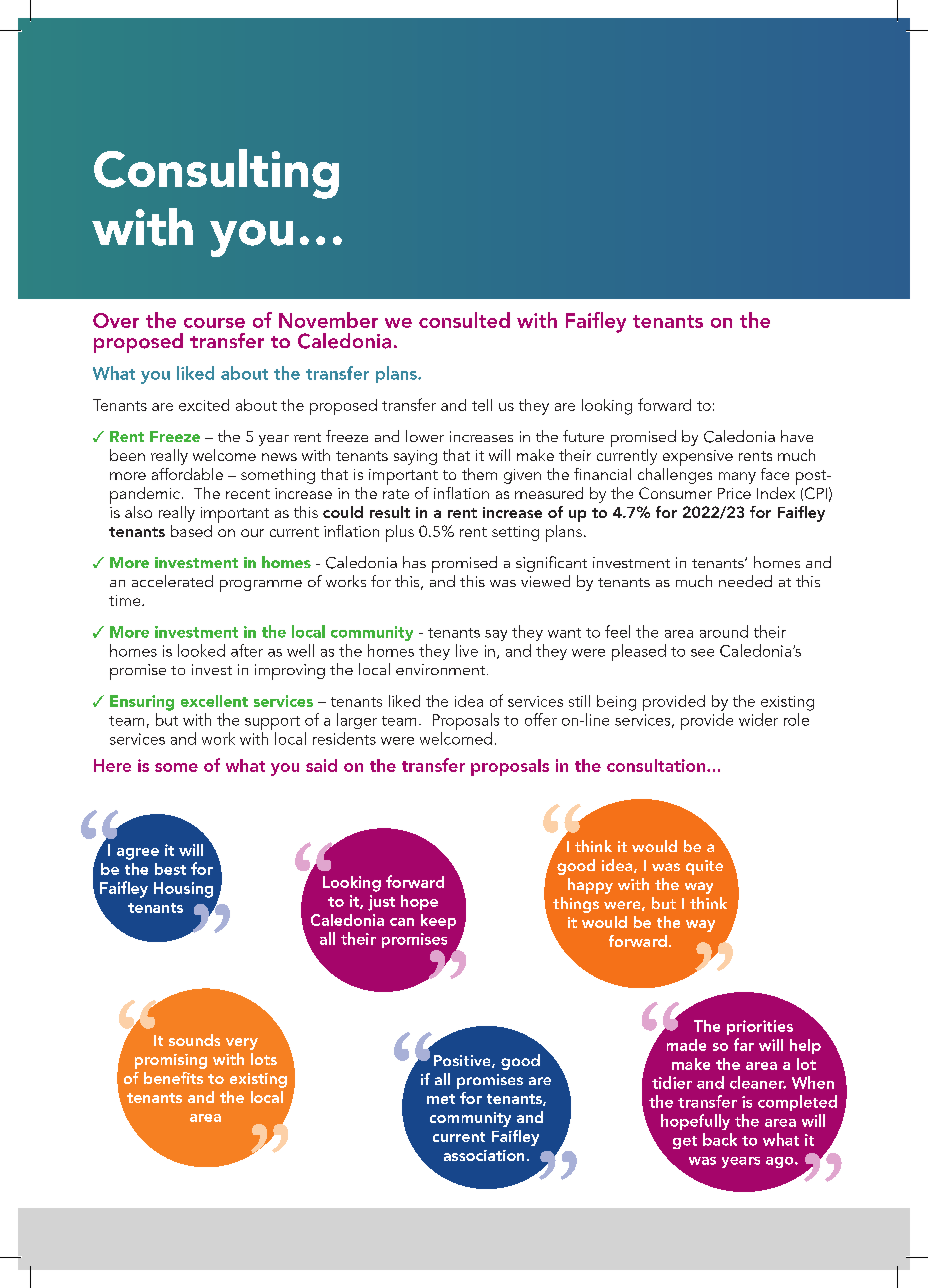  What do you see at coordinates (704, 867) in the screenshot?
I see `quite` at bounding box center [704, 867].
